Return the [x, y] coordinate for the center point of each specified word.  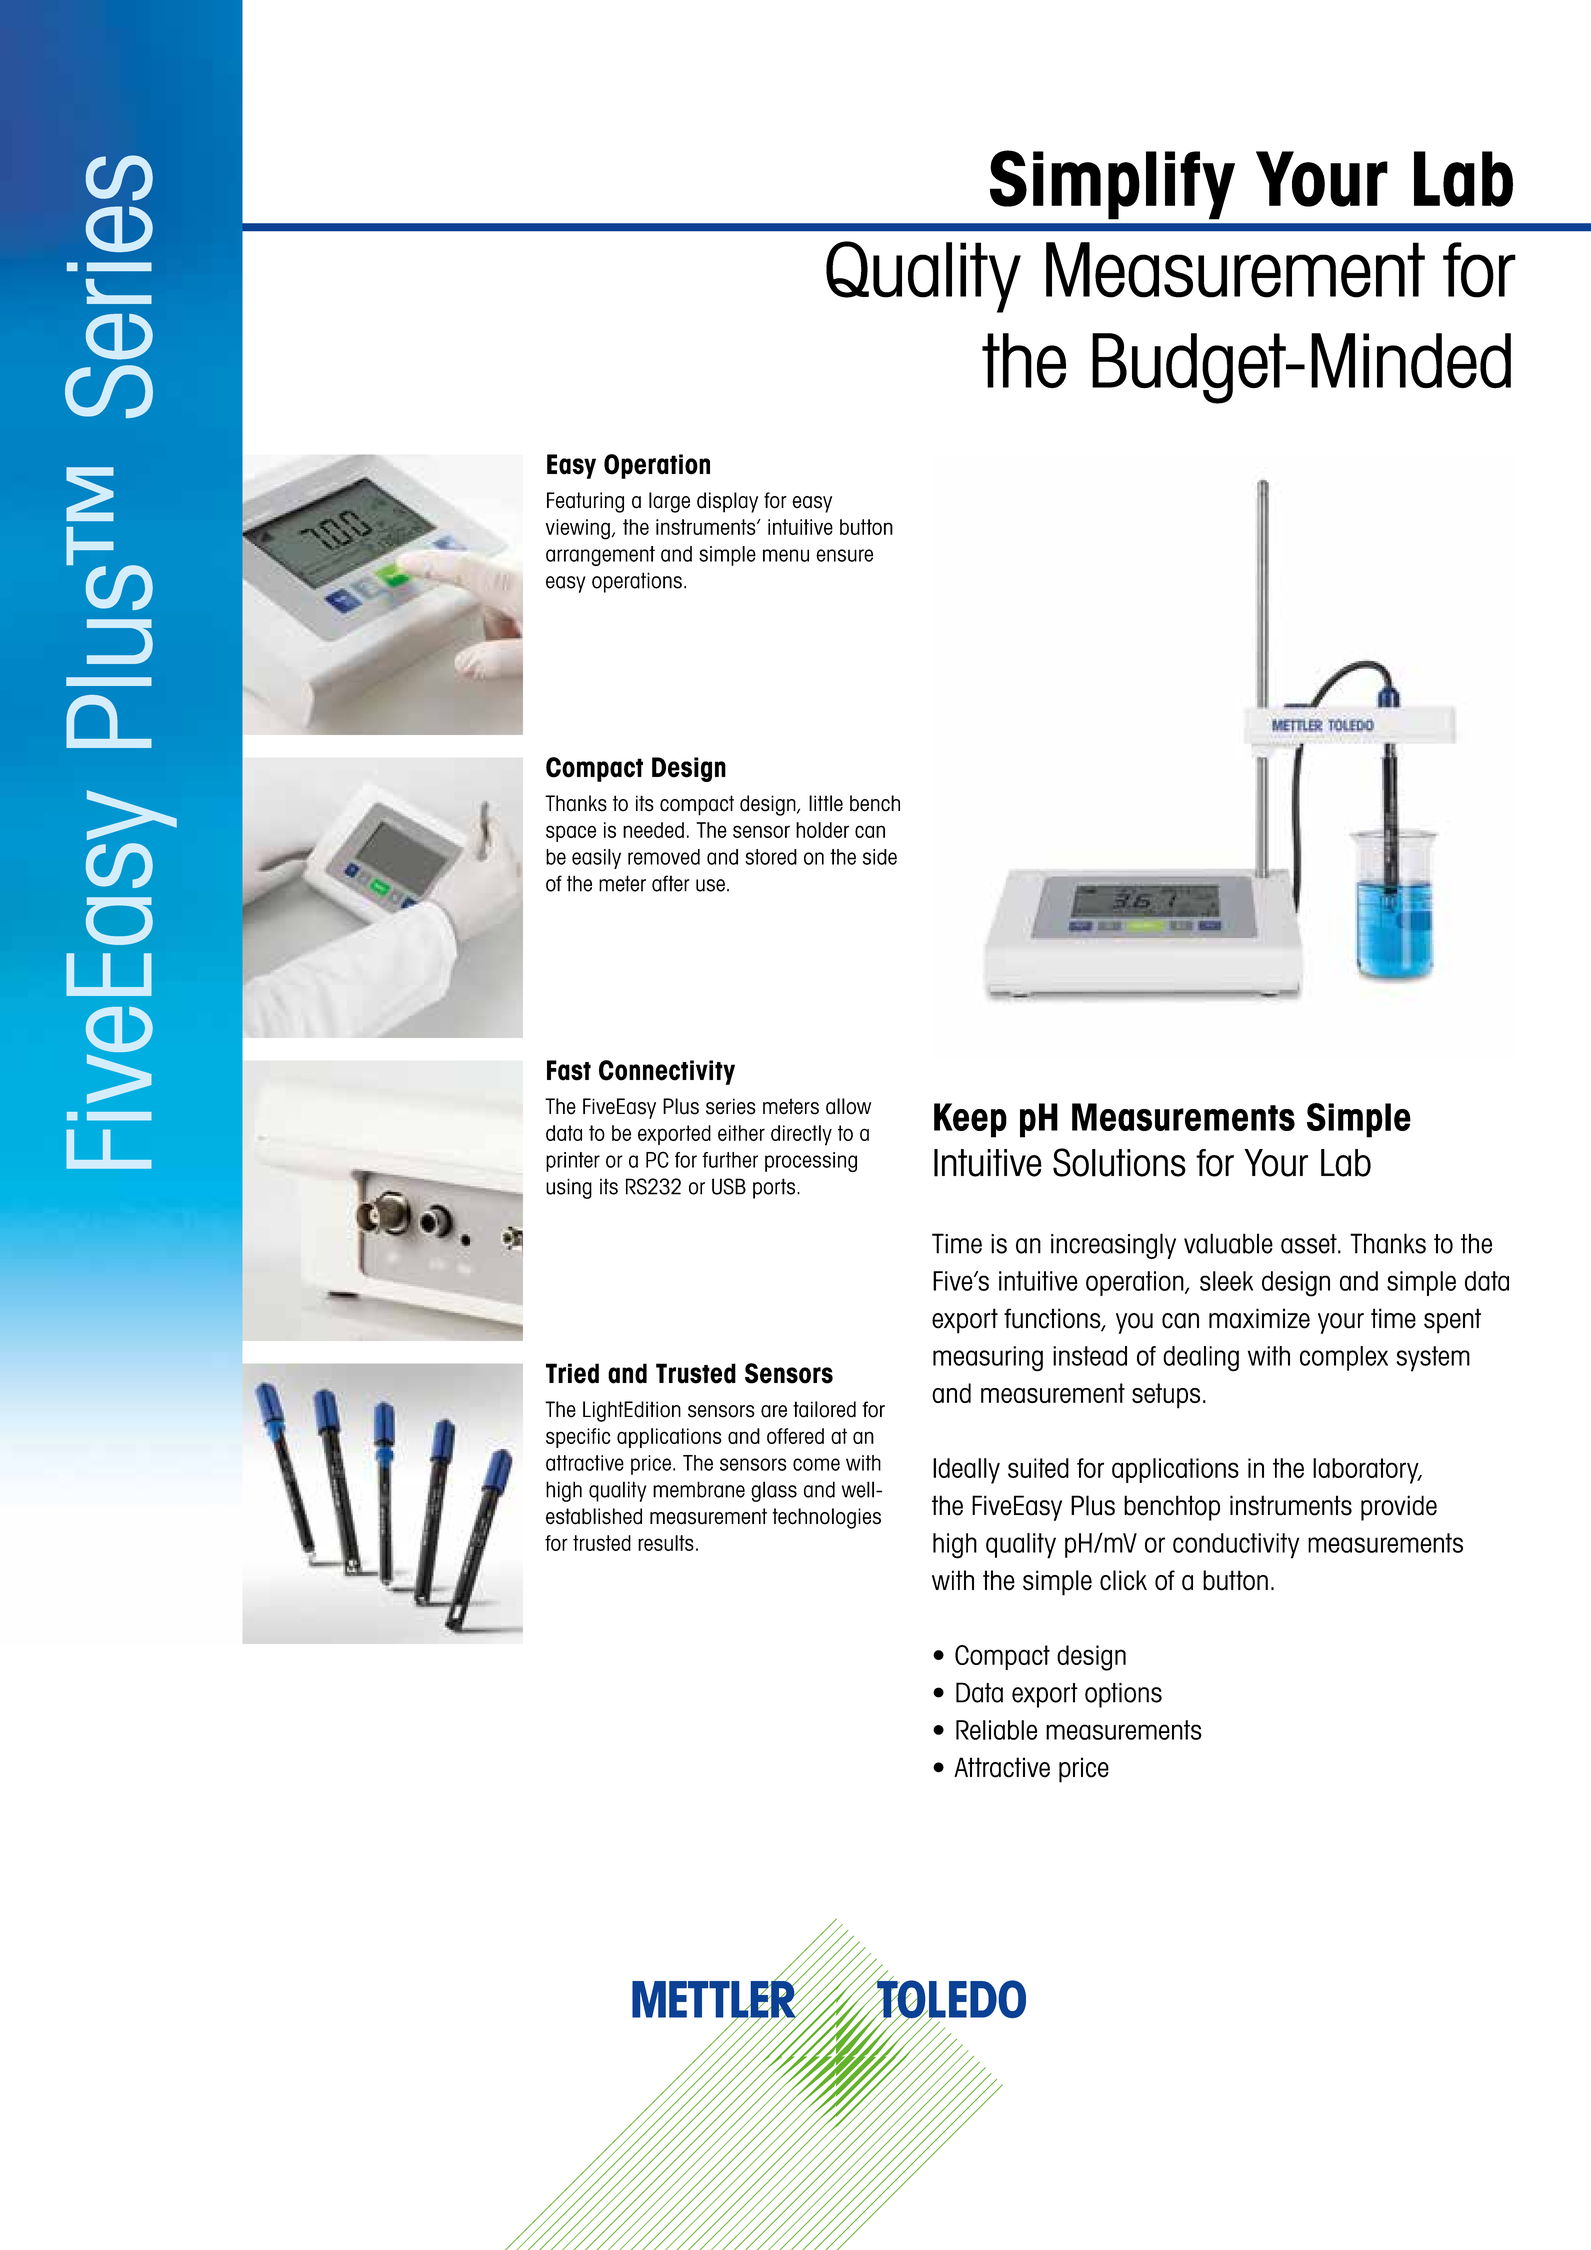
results [666, 1543]
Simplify [1112, 185]
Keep [970, 1120]
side [880, 857]
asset [1310, 1244]
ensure [844, 555]
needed [653, 830]
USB [729, 1186]
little [826, 803]
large [669, 502]
